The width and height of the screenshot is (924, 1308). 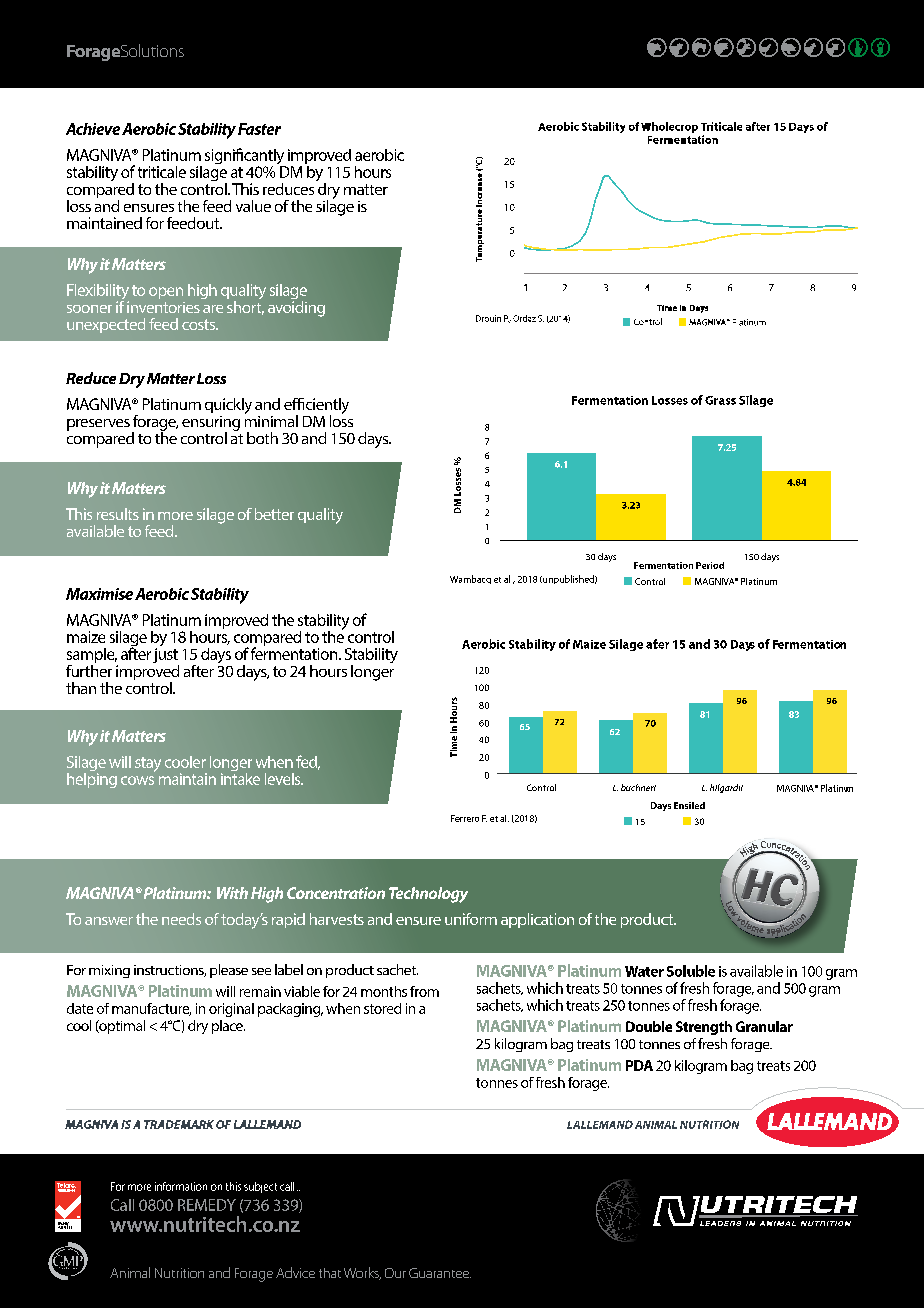 What do you see at coordinates (118, 514) in the screenshot?
I see `results` at bounding box center [118, 514].
